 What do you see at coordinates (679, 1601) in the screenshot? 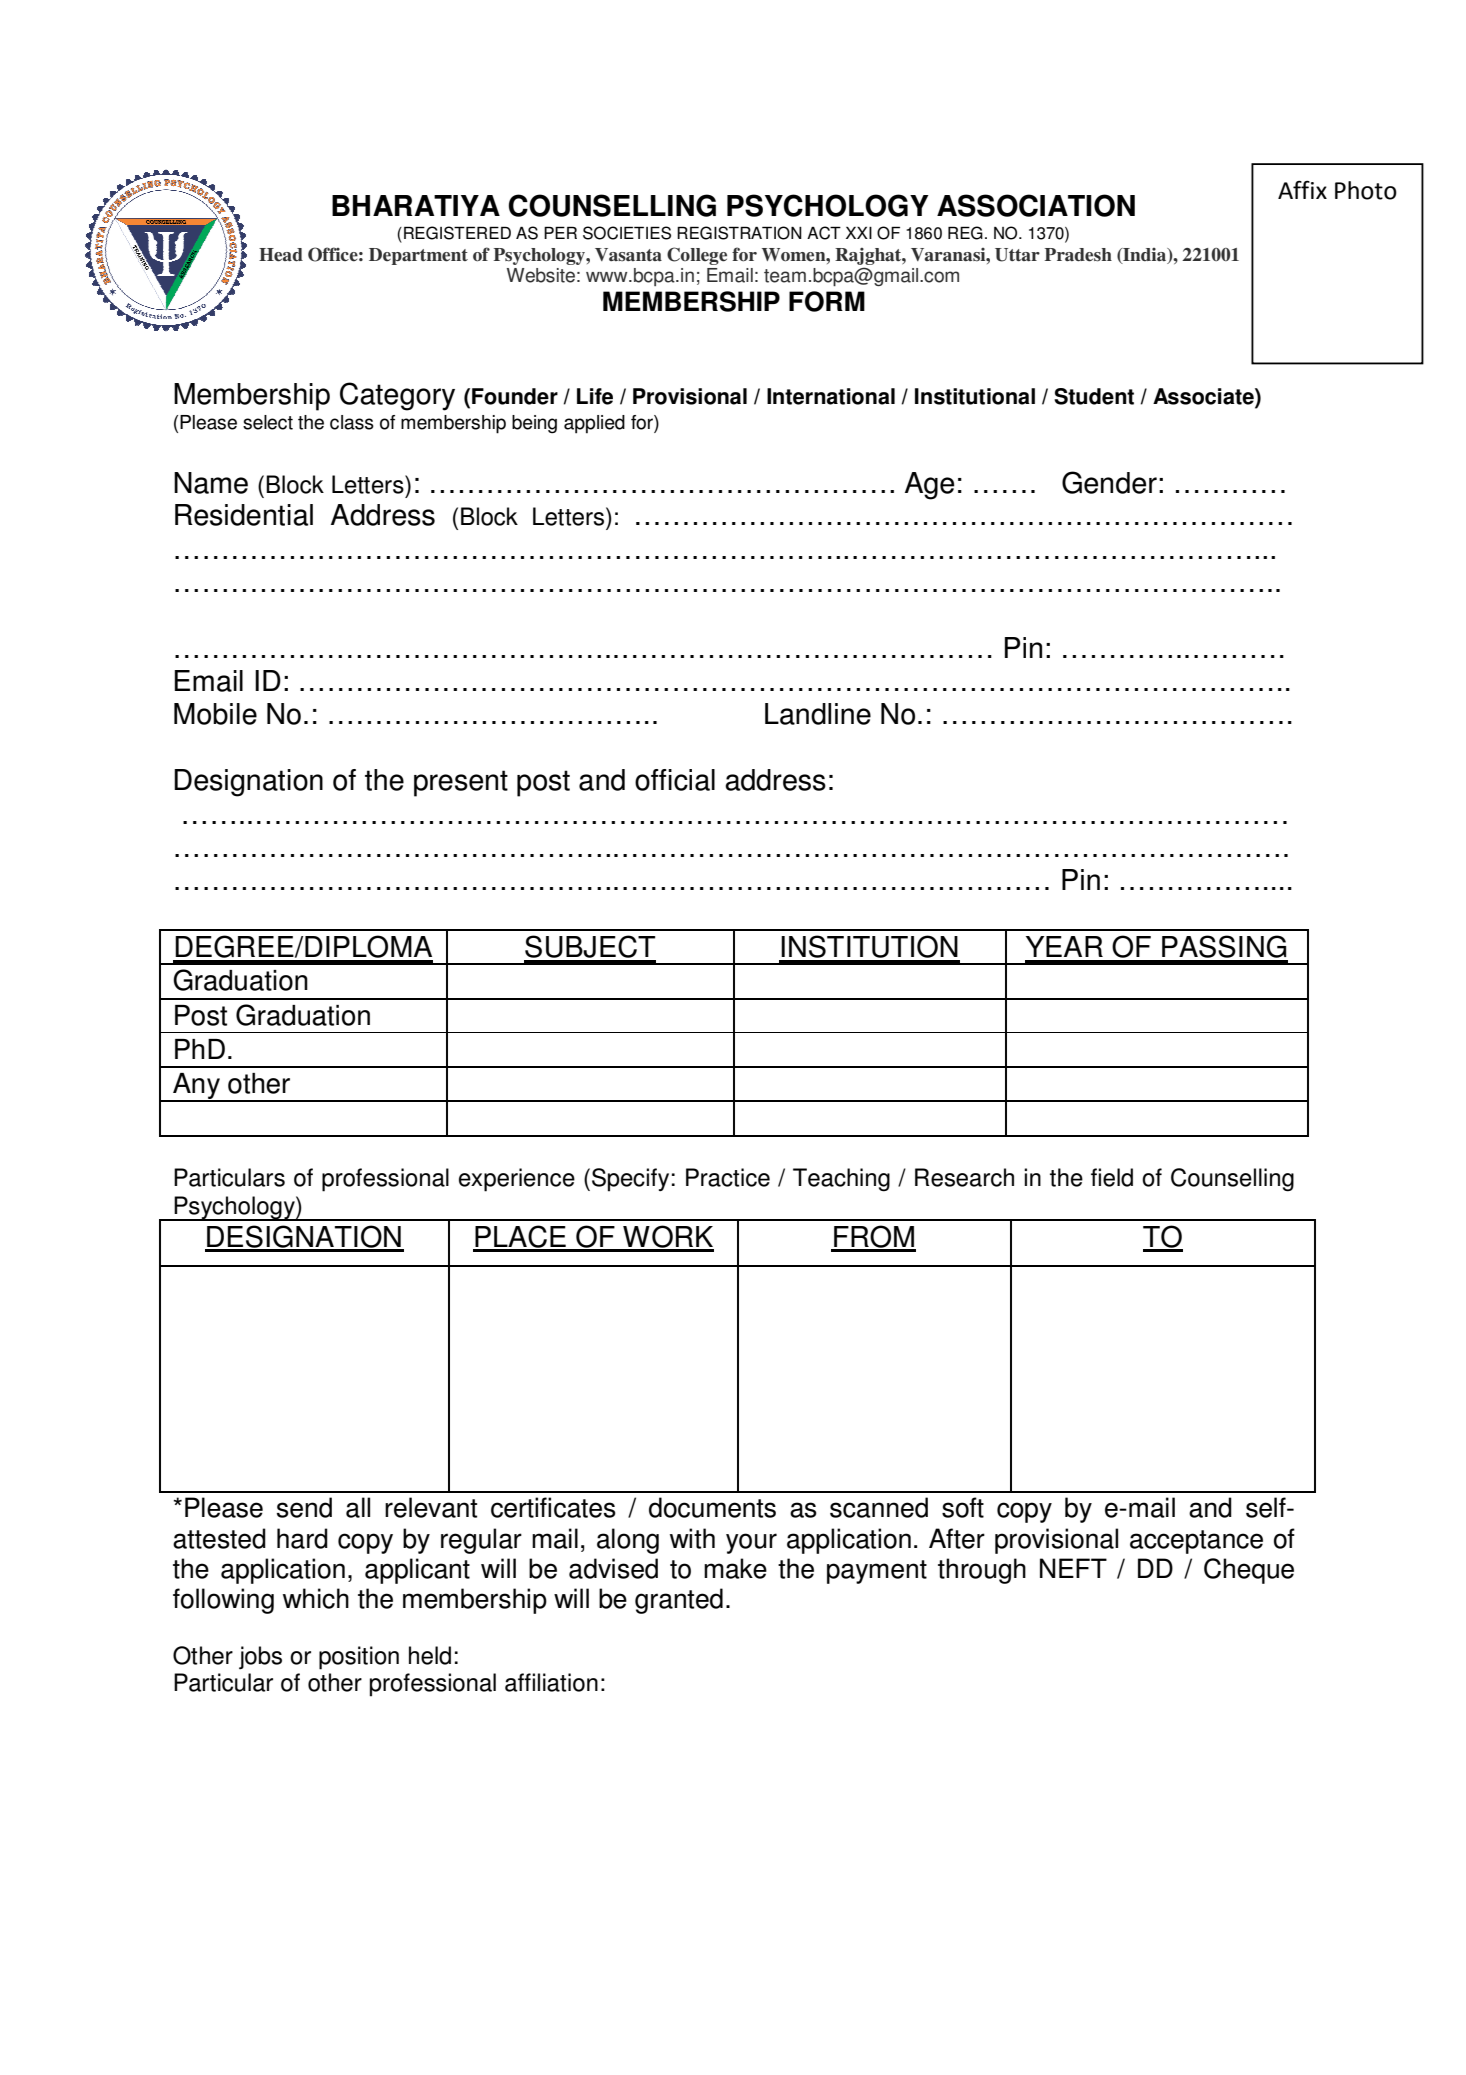
I see `granted` at bounding box center [679, 1601].
